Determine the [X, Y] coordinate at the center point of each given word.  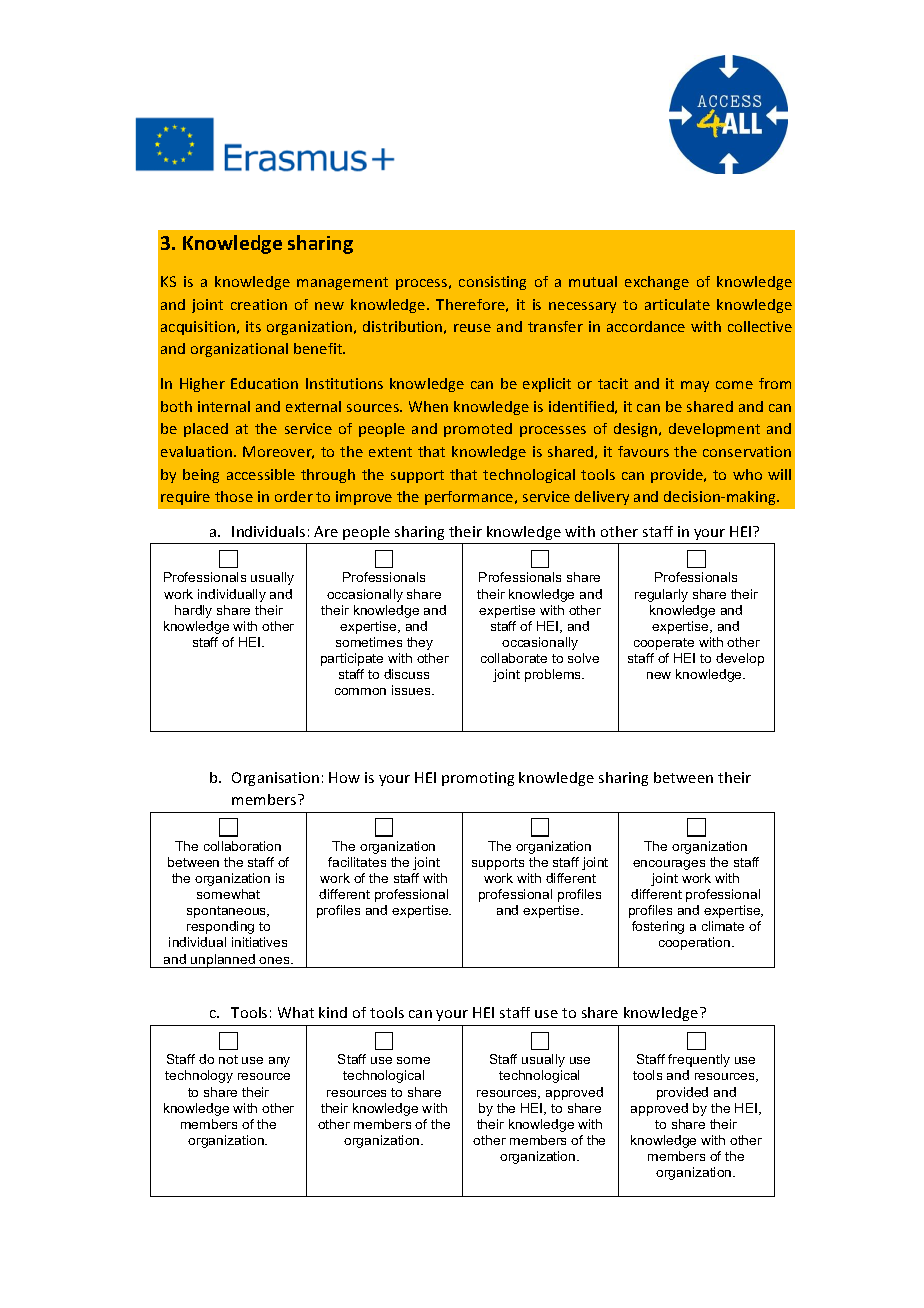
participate [352, 659]
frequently [699, 1060]
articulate [677, 304]
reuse [472, 328]
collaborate [514, 658]
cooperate [664, 644]
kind [333, 1012]
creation [259, 304]
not [228, 1059]
